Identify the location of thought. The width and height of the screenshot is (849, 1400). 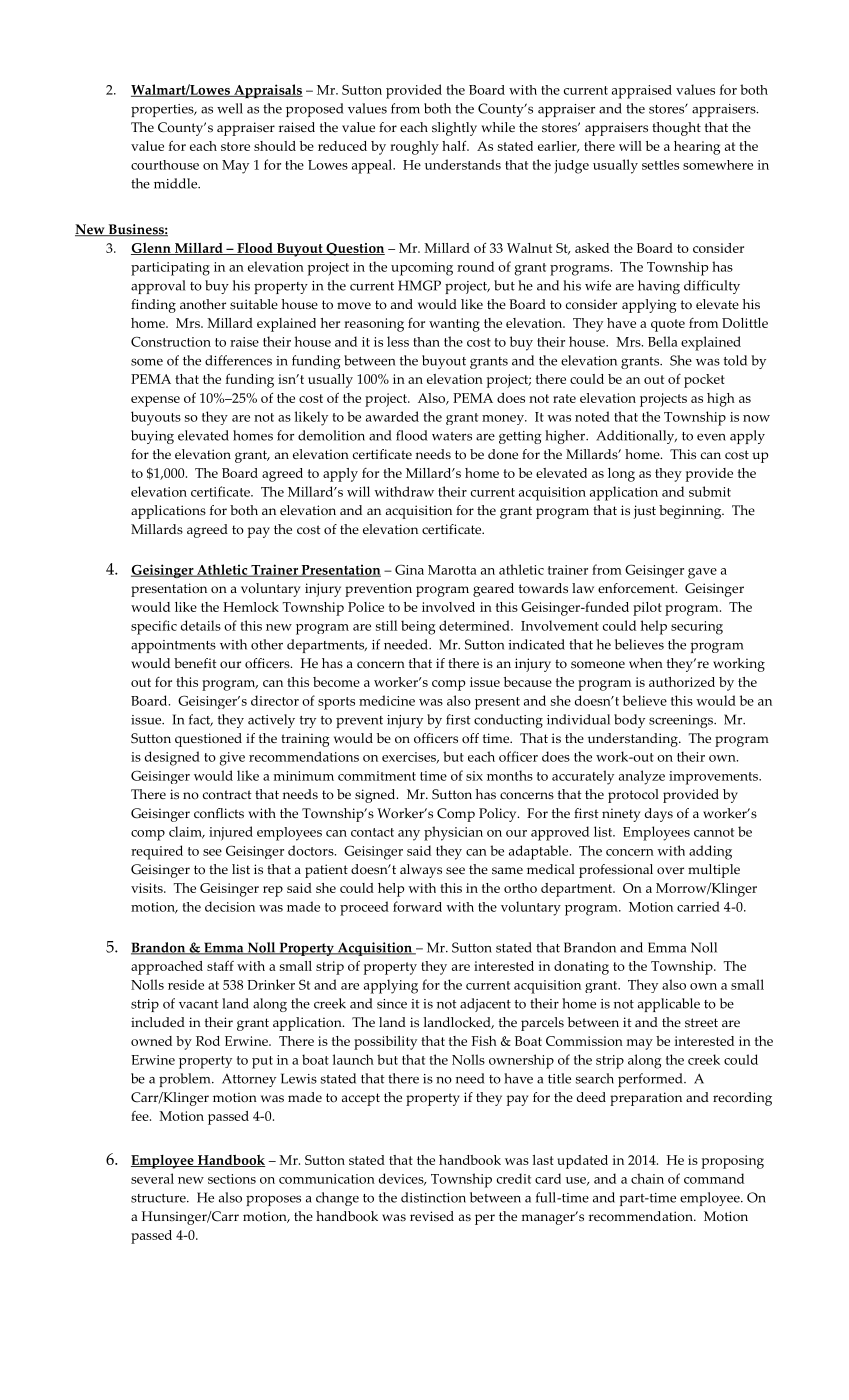
(676, 129).
